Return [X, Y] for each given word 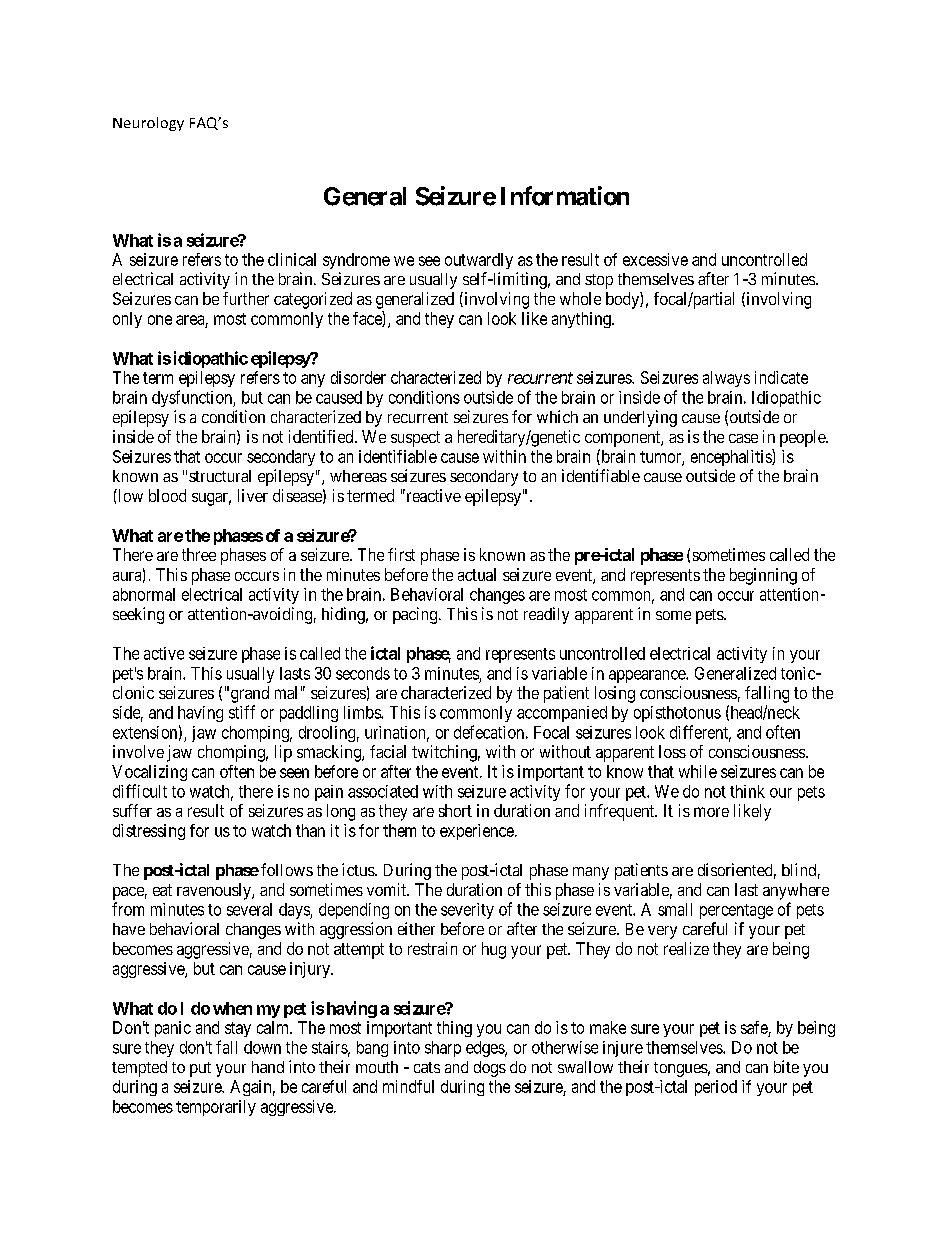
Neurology [148, 124]
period [716, 1088]
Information [565, 196]
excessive [655, 259]
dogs [490, 1069]
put [200, 1069]
